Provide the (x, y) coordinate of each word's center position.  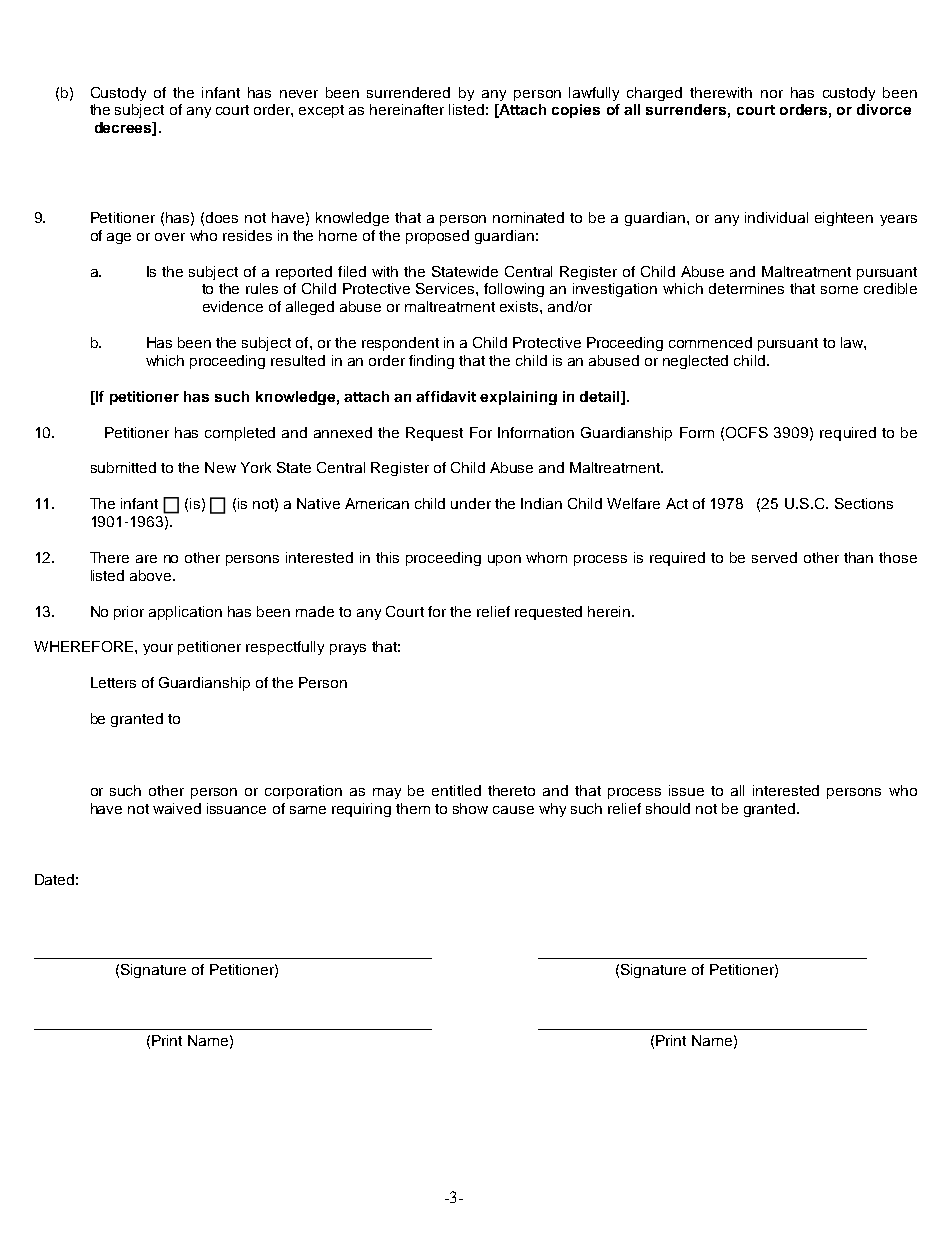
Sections (864, 503)
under (471, 503)
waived (177, 808)
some (839, 290)
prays (348, 649)
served (774, 557)
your (158, 649)
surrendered (408, 92)
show (470, 808)
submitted (123, 467)
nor (772, 94)
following (514, 290)
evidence (233, 306)
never (299, 94)
